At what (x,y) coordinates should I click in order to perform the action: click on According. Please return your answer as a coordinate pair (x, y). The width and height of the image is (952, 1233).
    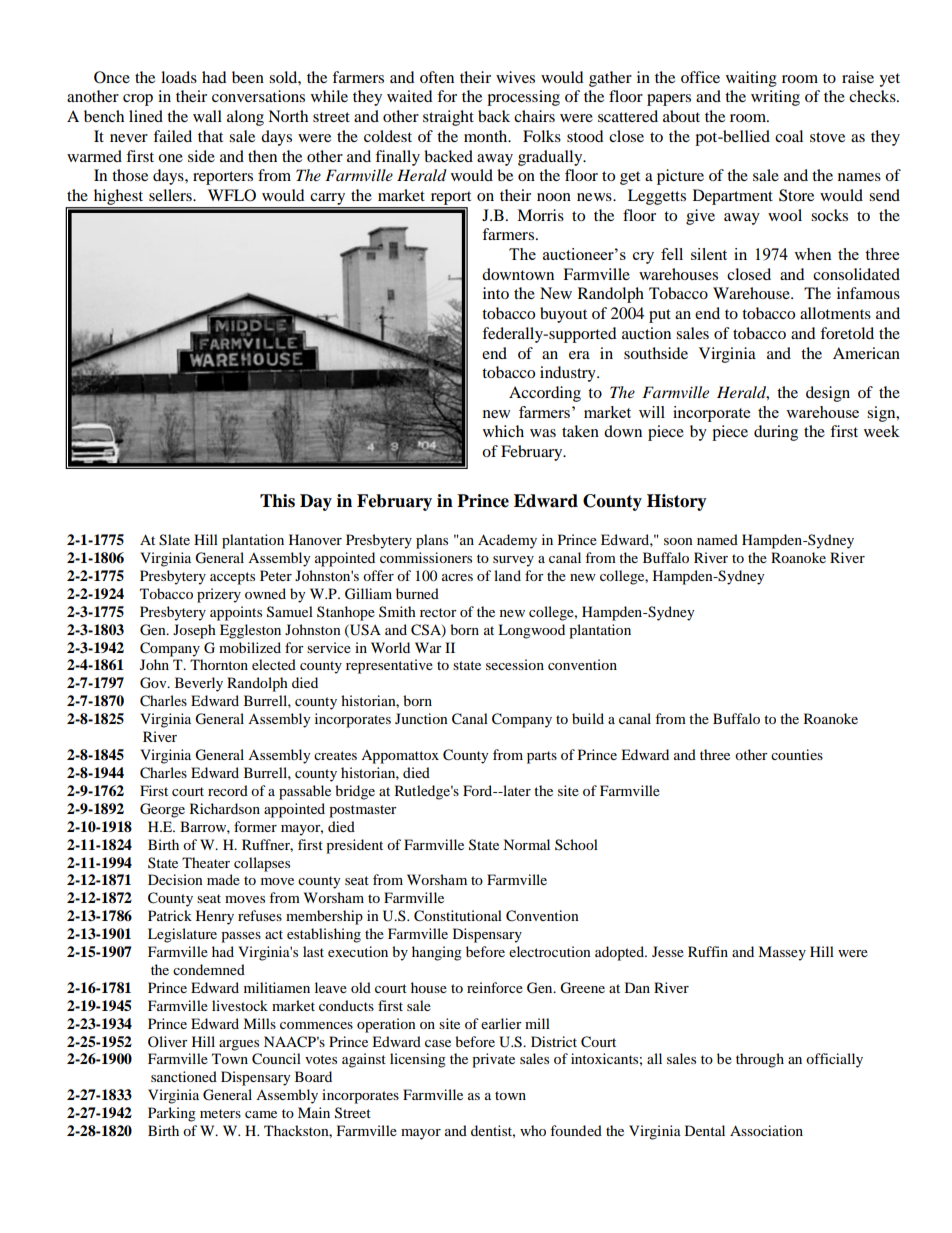
    Looking at the image, I should click on (545, 394).
